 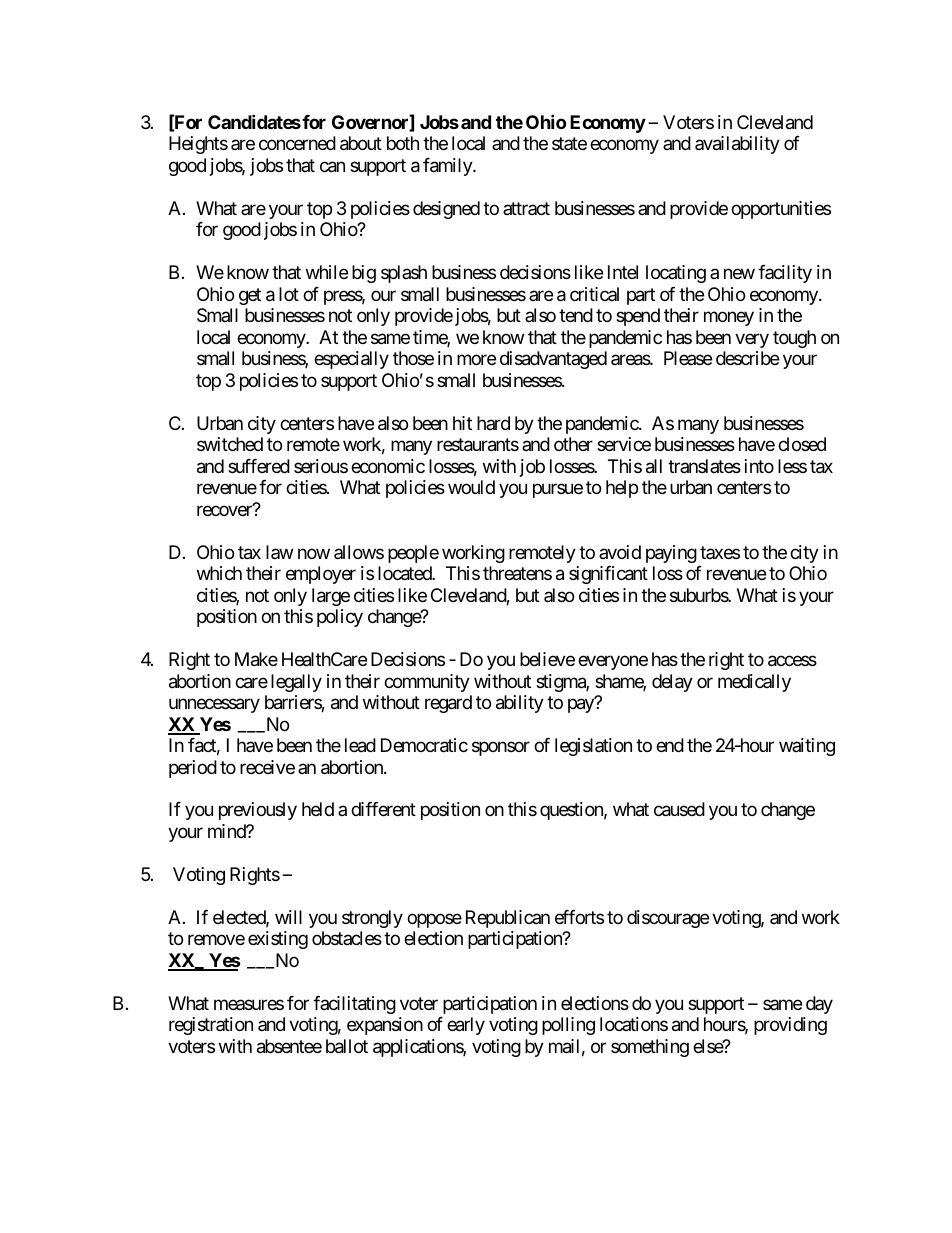 I want to click on concerned, so click(x=297, y=143).
